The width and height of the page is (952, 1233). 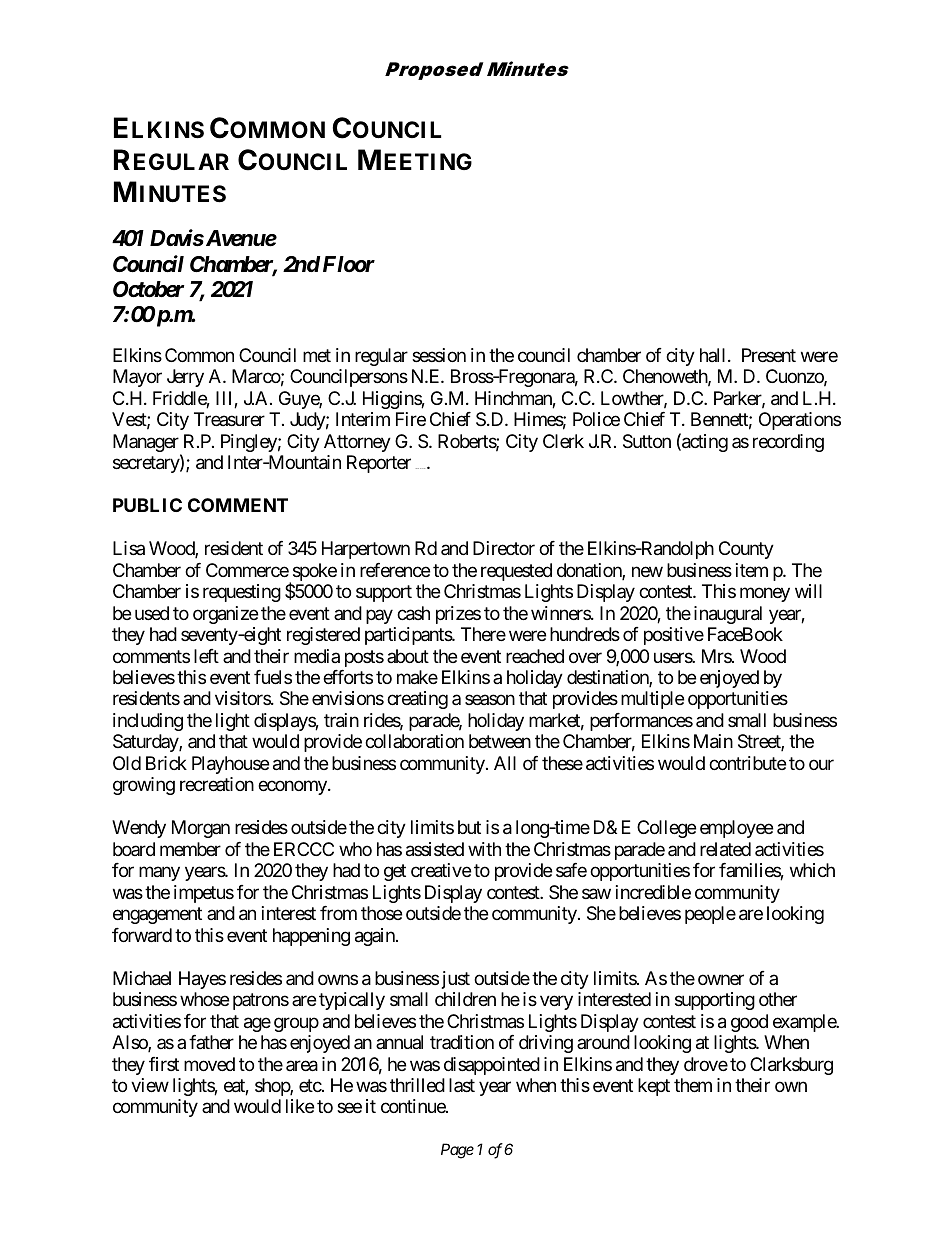 What do you see at coordinates (439, 355) in the page?
I see `session` at bounding box center [439, 355].
